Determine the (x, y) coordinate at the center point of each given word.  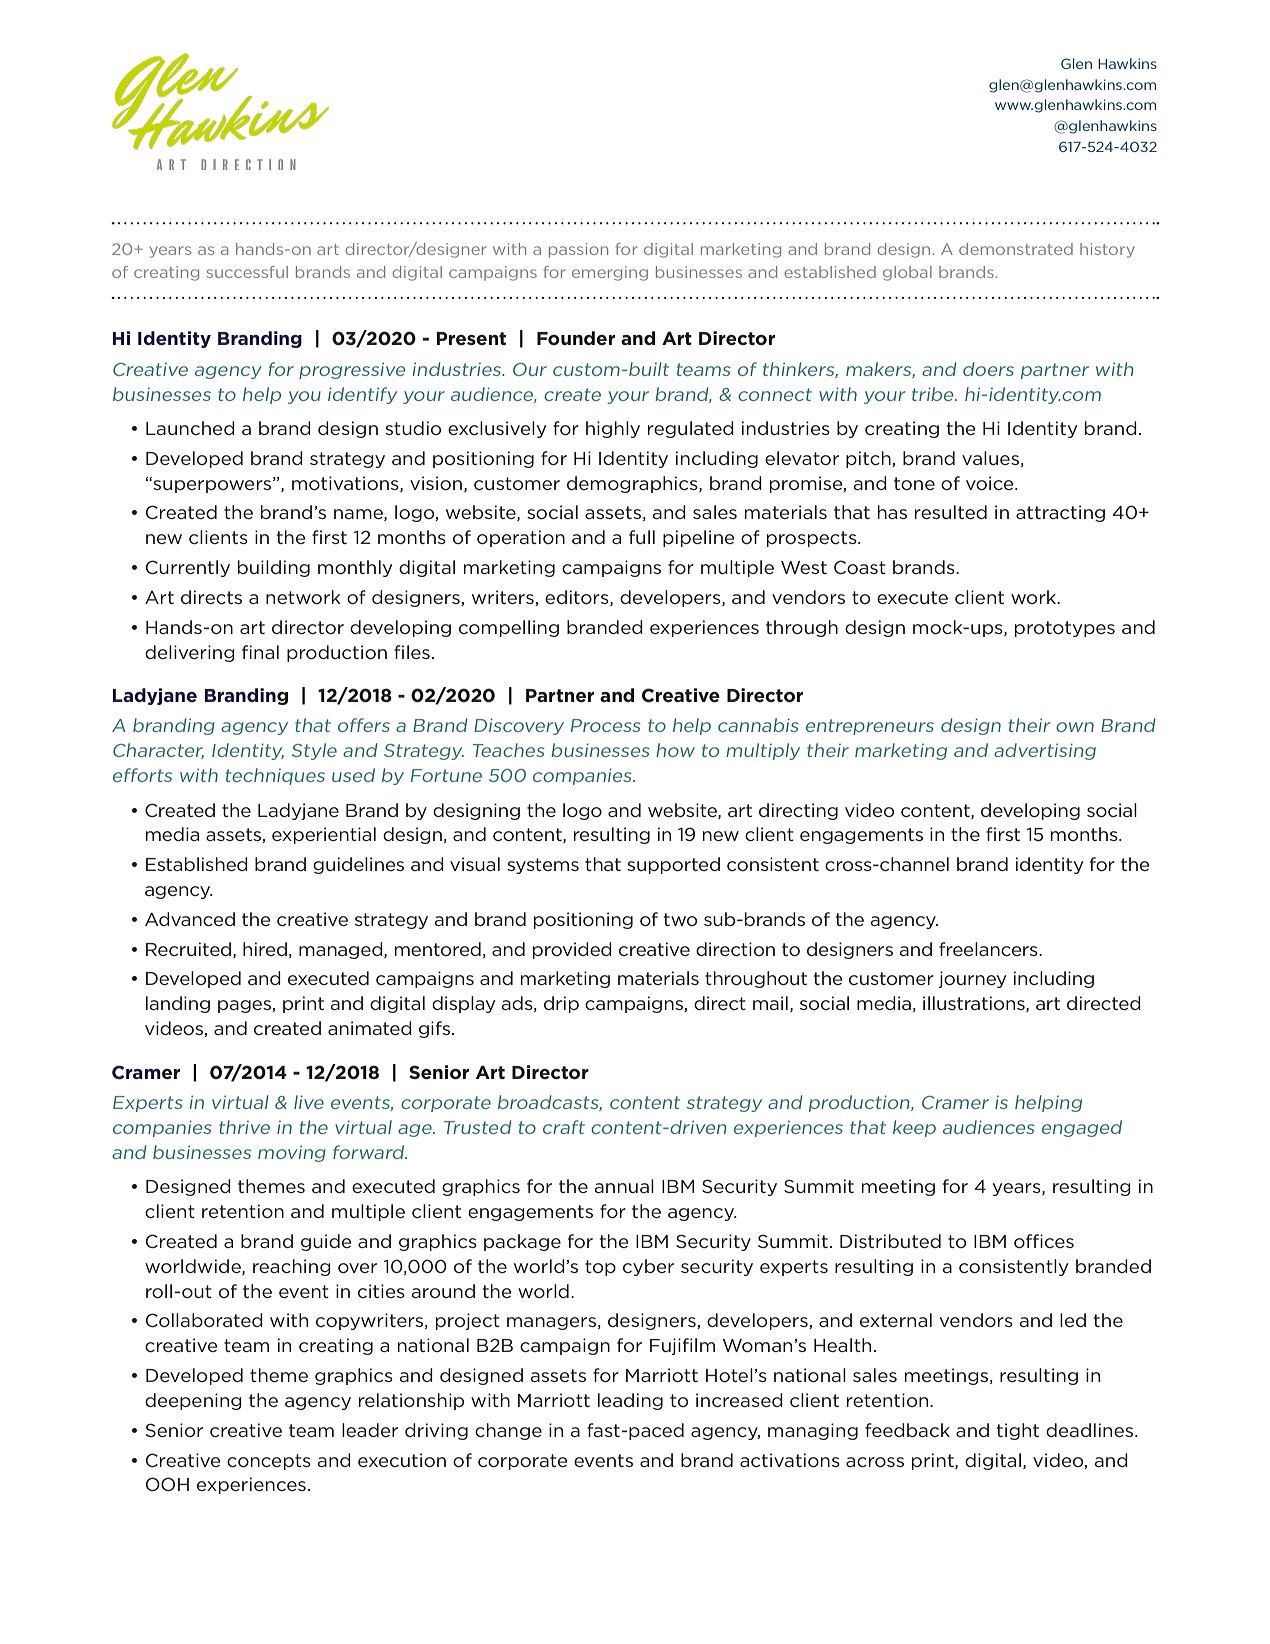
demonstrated (1016, 249)
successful (247, 272)
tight (1018, 1431)
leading (630, 1401)
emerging (610, 273)
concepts (269, 1462)
